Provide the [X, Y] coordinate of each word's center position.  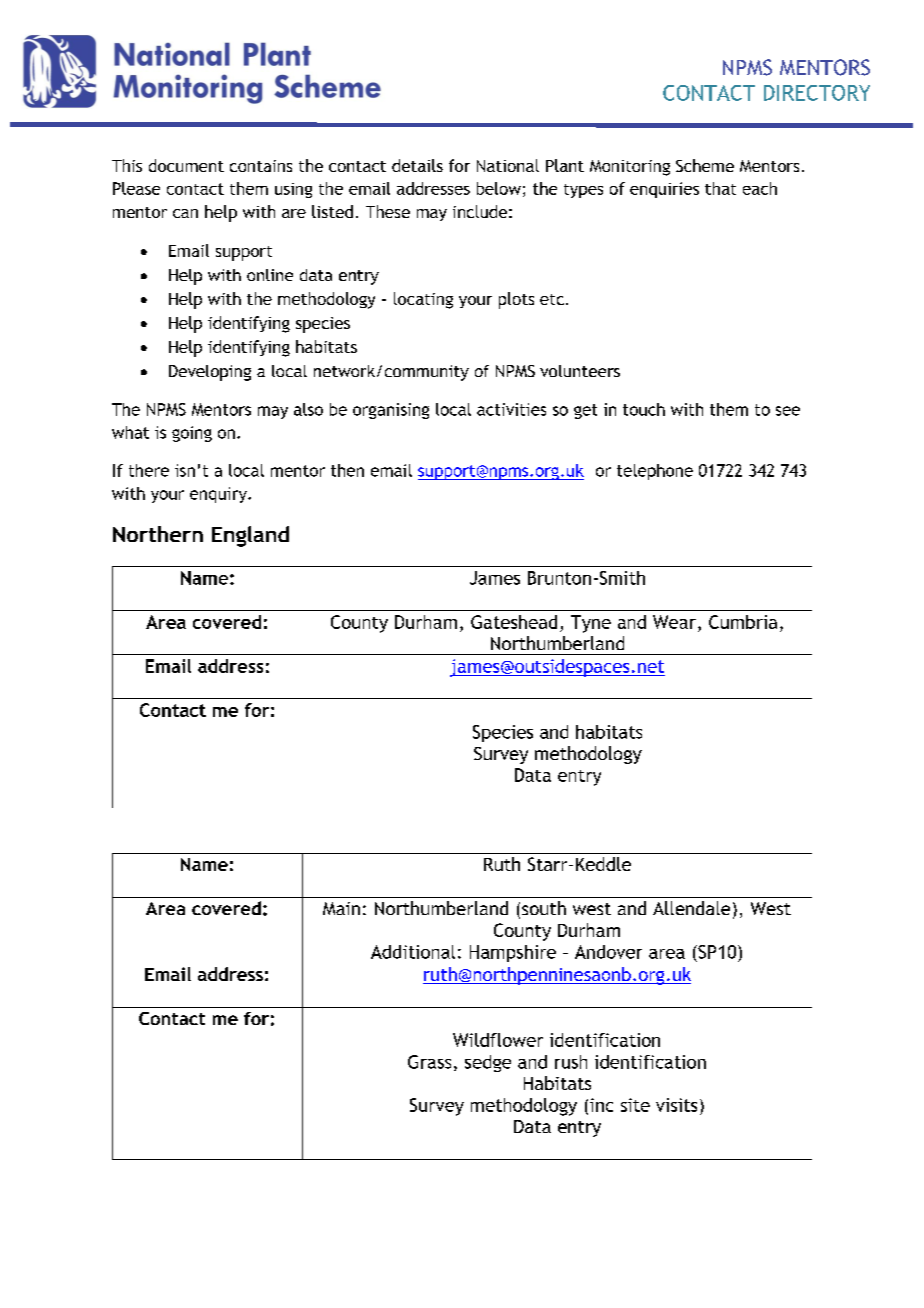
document [186, 165]
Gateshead [514, 622]
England [250, 536]
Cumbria [743, 622]
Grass [429, 1062]
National [508, 165]
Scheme [705, 165]
